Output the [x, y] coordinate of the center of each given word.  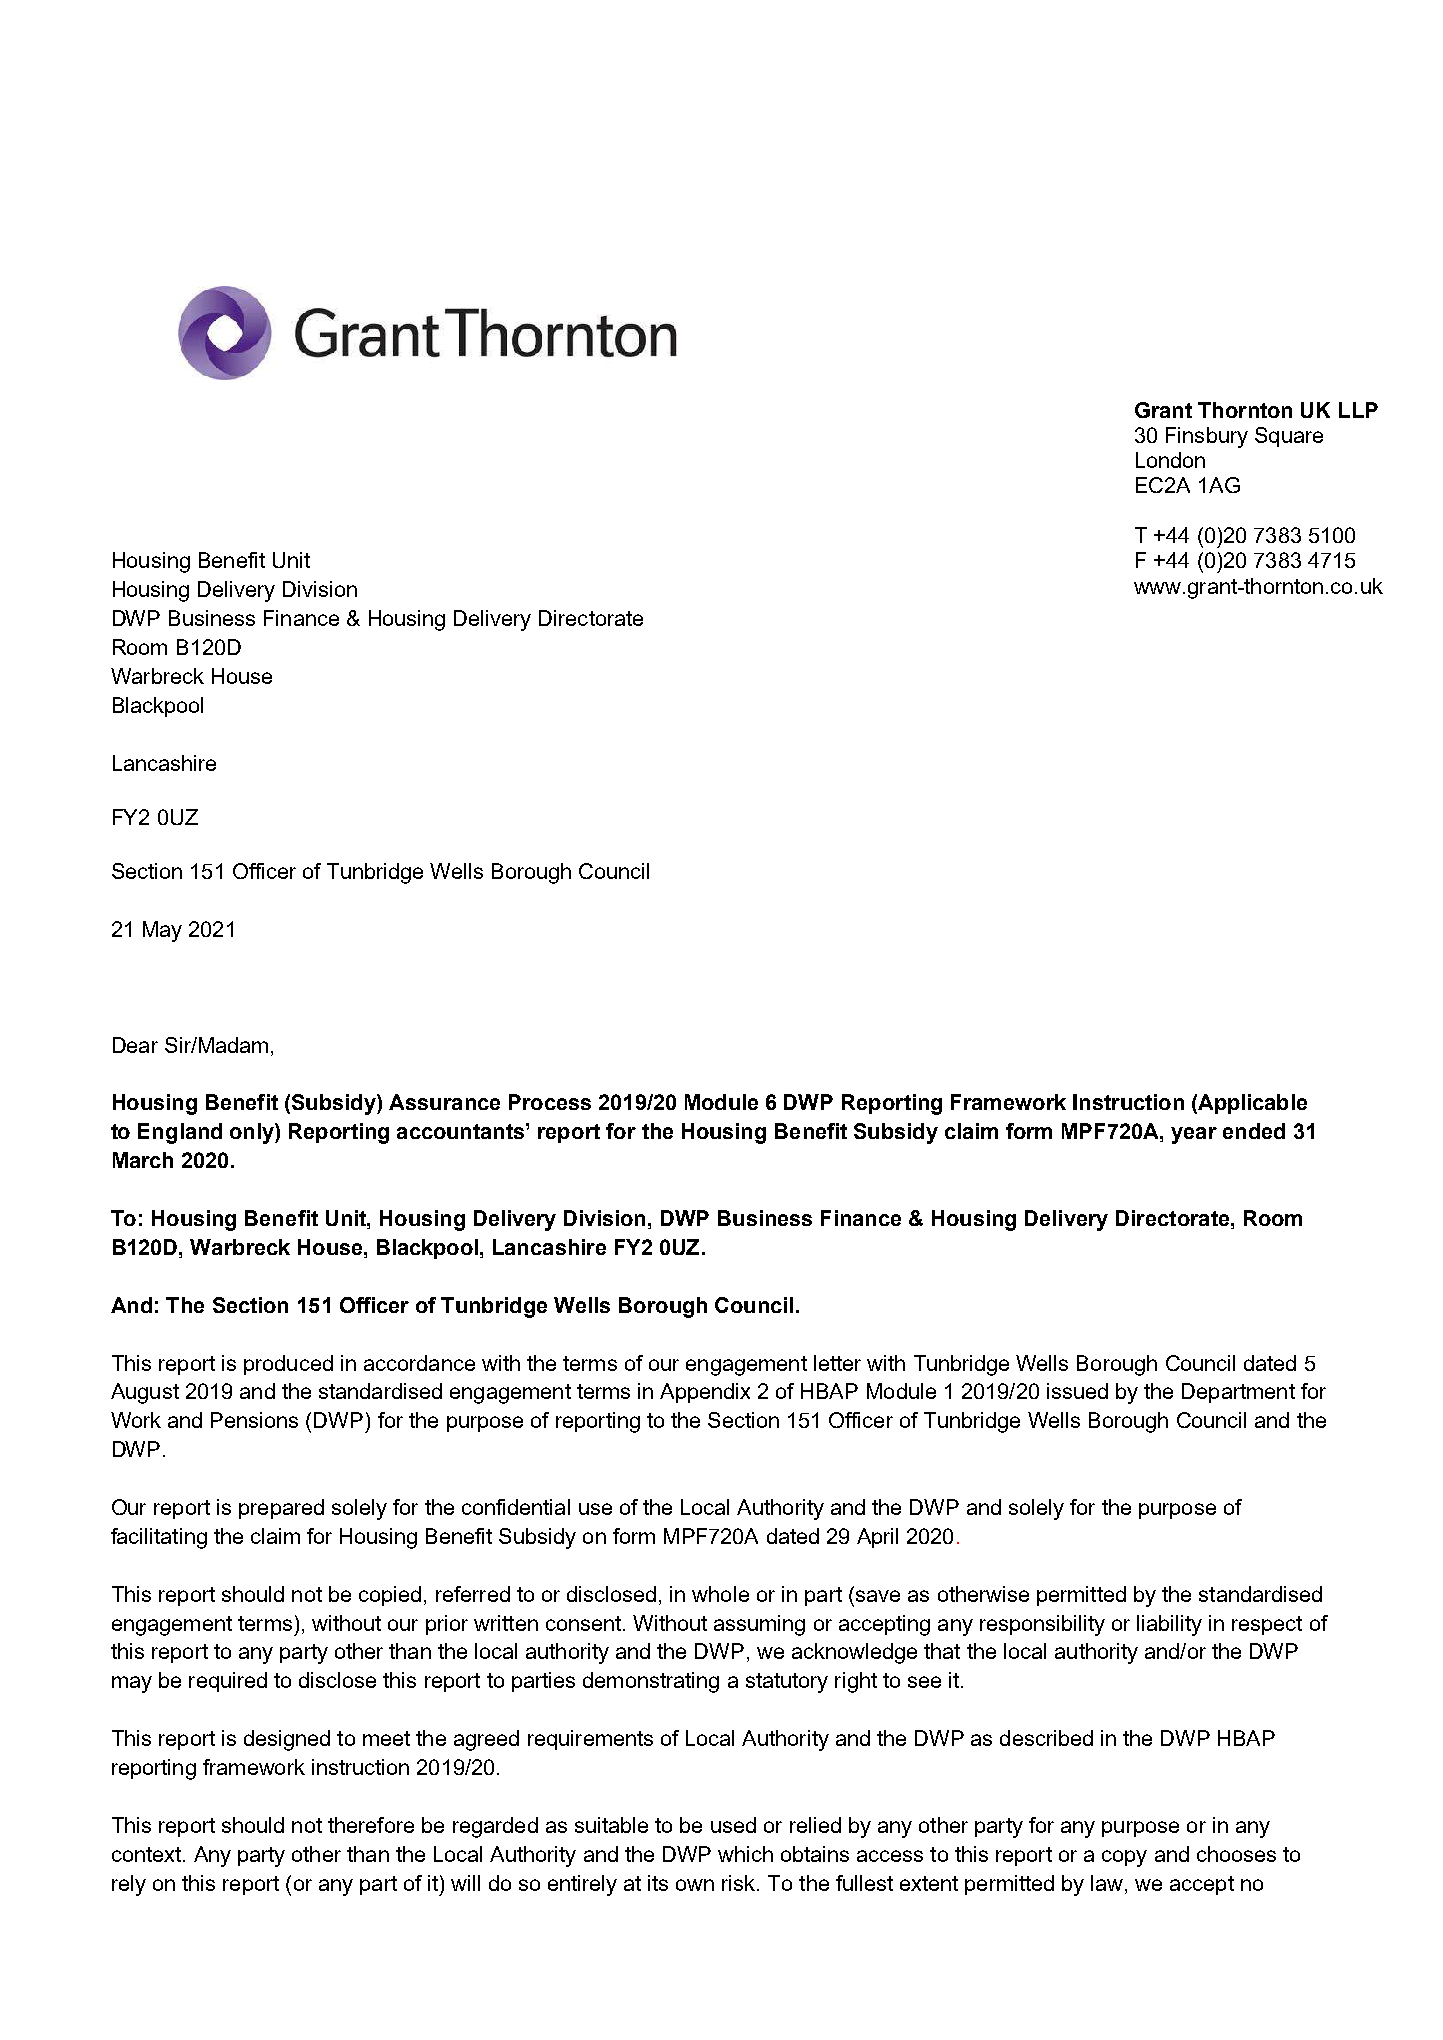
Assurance [444, 1102]
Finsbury [1207, 437]
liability [1169, 1625]
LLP [1358, 410]
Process [550, 1102]
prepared [281, 1509]
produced [288, 1365]
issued [1077, 1391]
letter [837, 1363]
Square [1289, 437]
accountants [462, 1131]
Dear [135, 1045]
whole [720, 1594]
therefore [371, 1825]
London [1170, 460]
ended [1254, 1131]
